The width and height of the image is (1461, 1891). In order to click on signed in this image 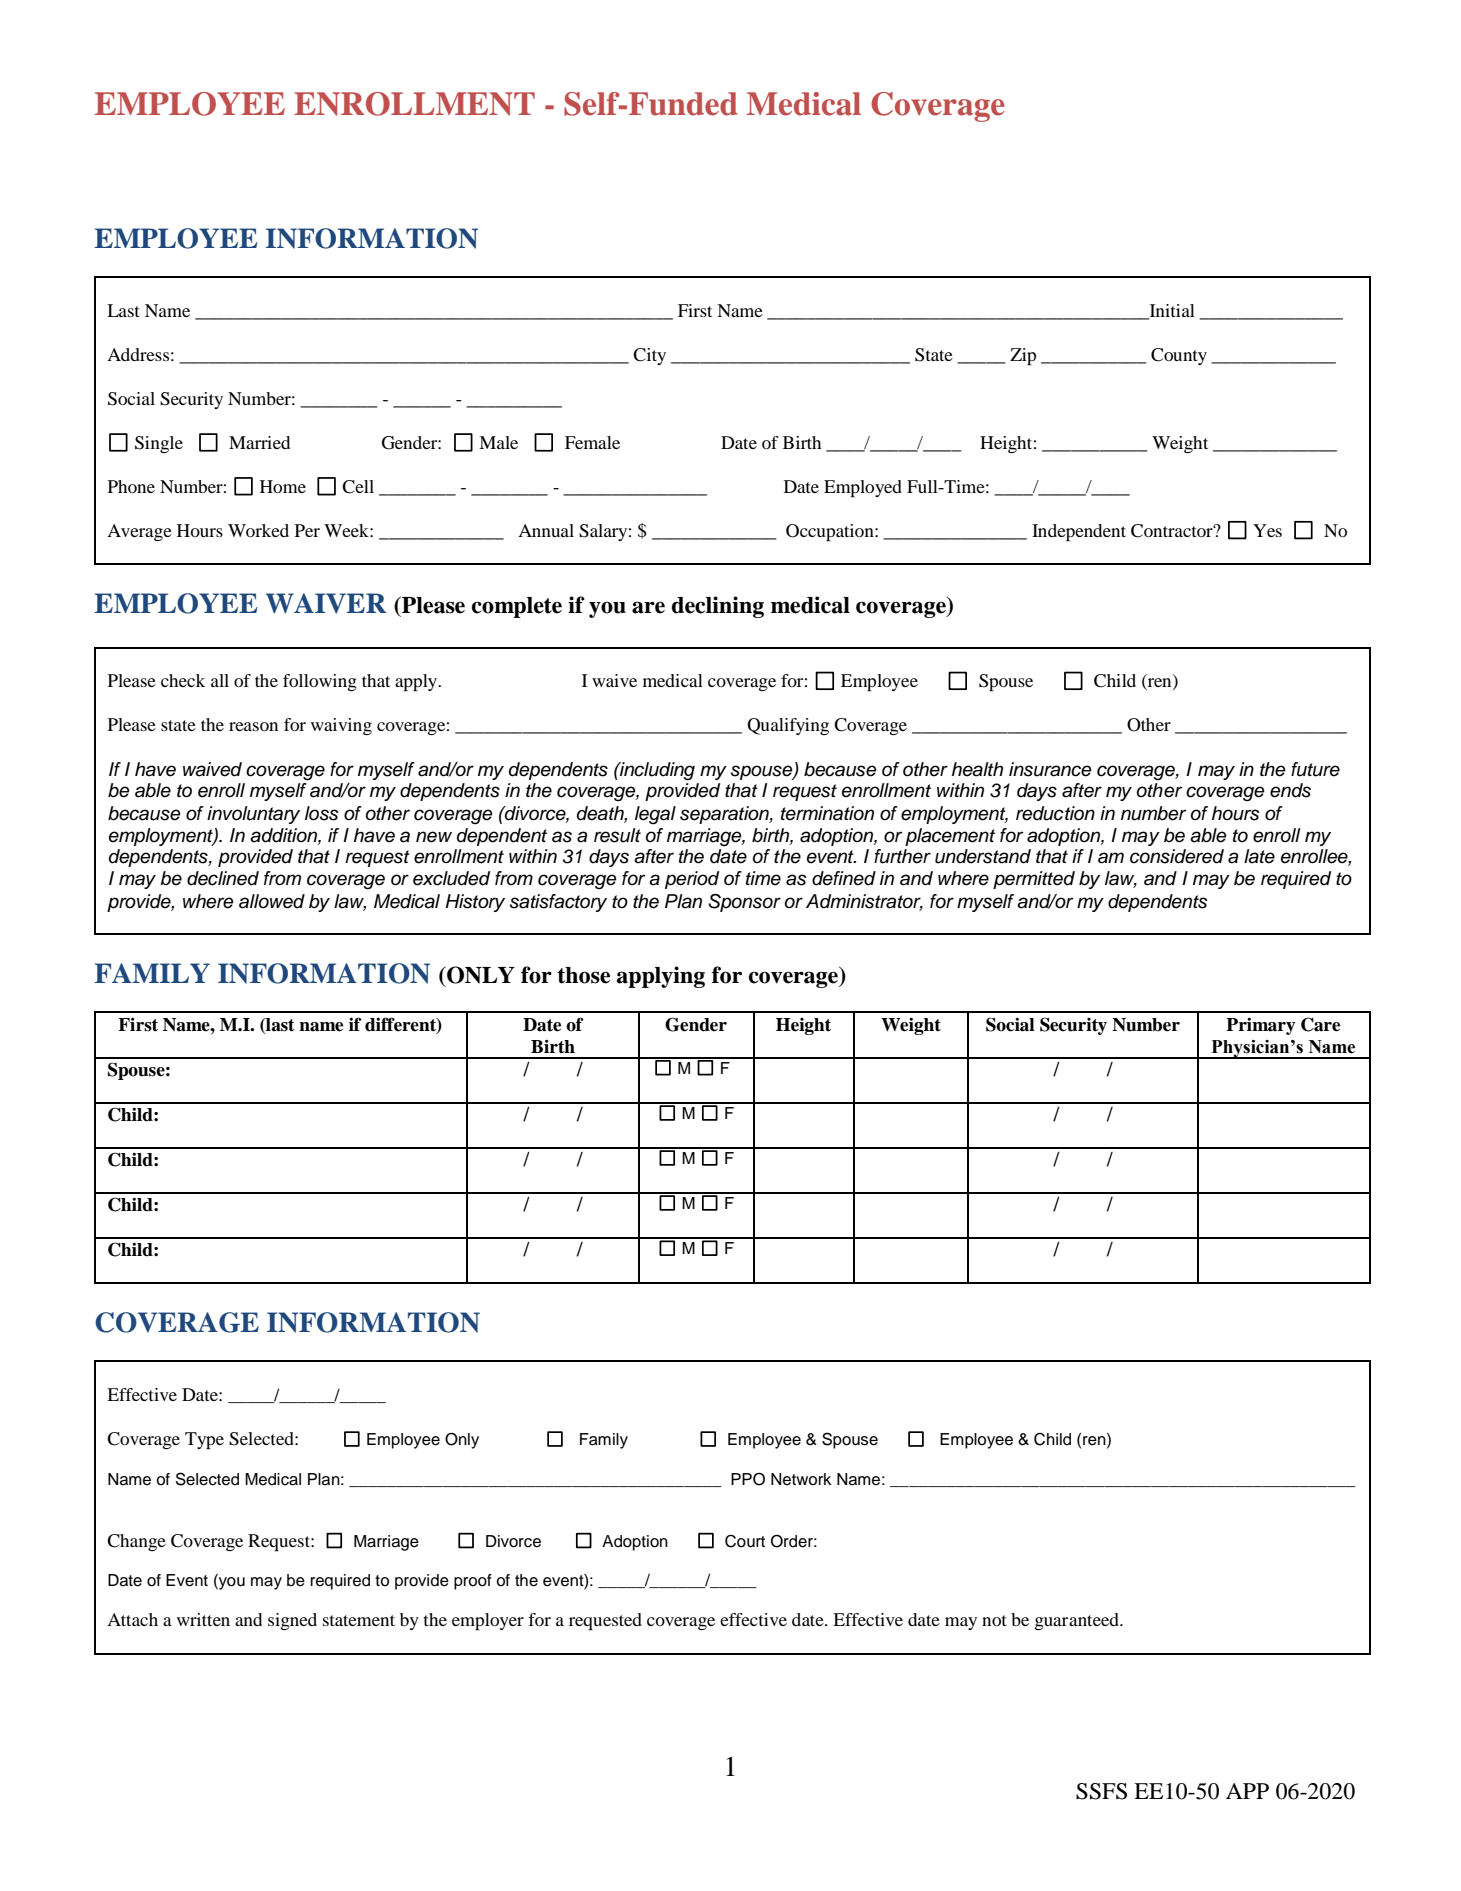, I will do `click(292, 1621)`.
